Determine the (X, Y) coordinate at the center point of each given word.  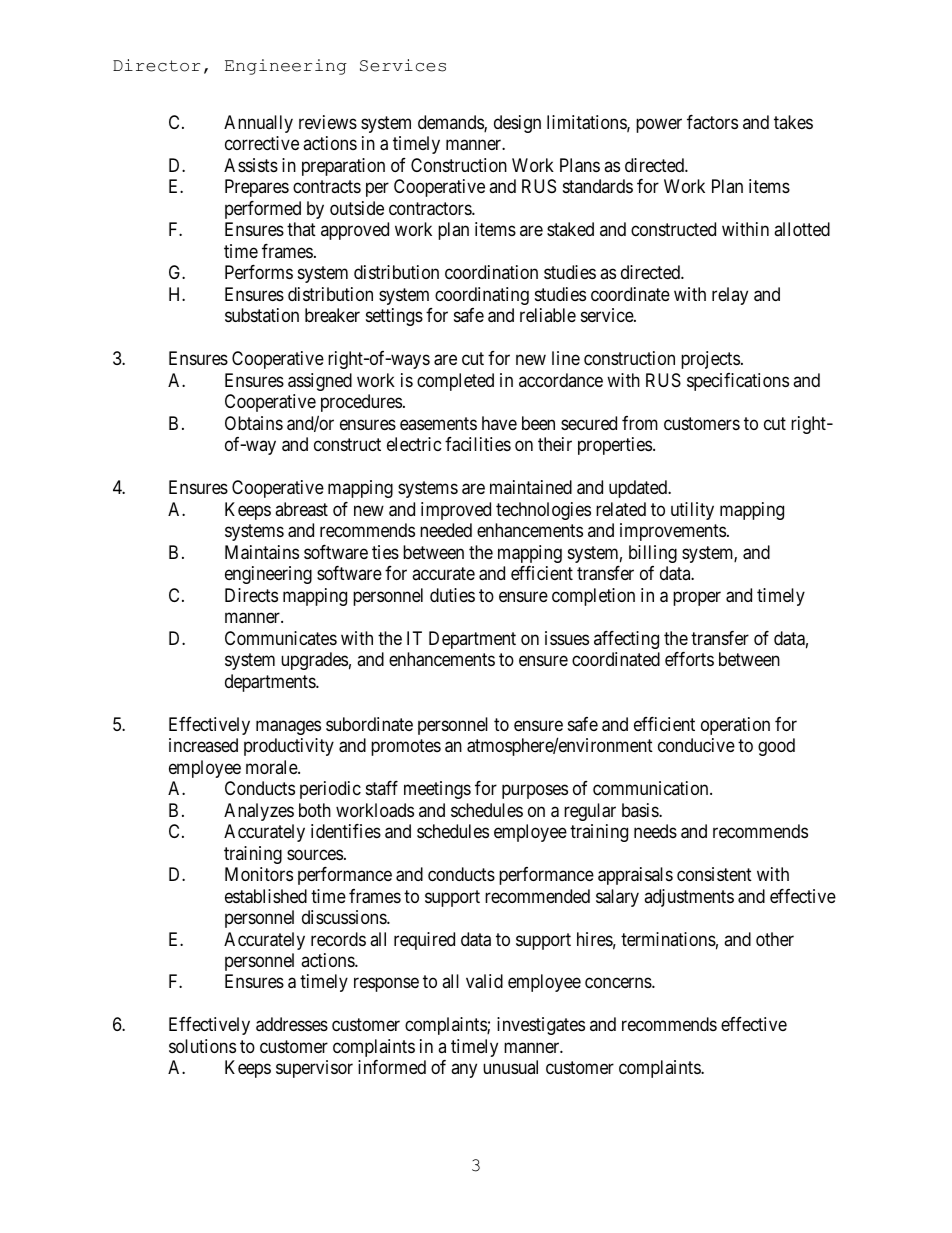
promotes (406, 747)
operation (735, 726)
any (464, 1071)
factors (712, 122)
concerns (619, 983)
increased (203, 745)
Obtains (254, 423)
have (499, 423)
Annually (258, 124)
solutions (202, 1046)
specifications (738, 382)
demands (451, 123)
